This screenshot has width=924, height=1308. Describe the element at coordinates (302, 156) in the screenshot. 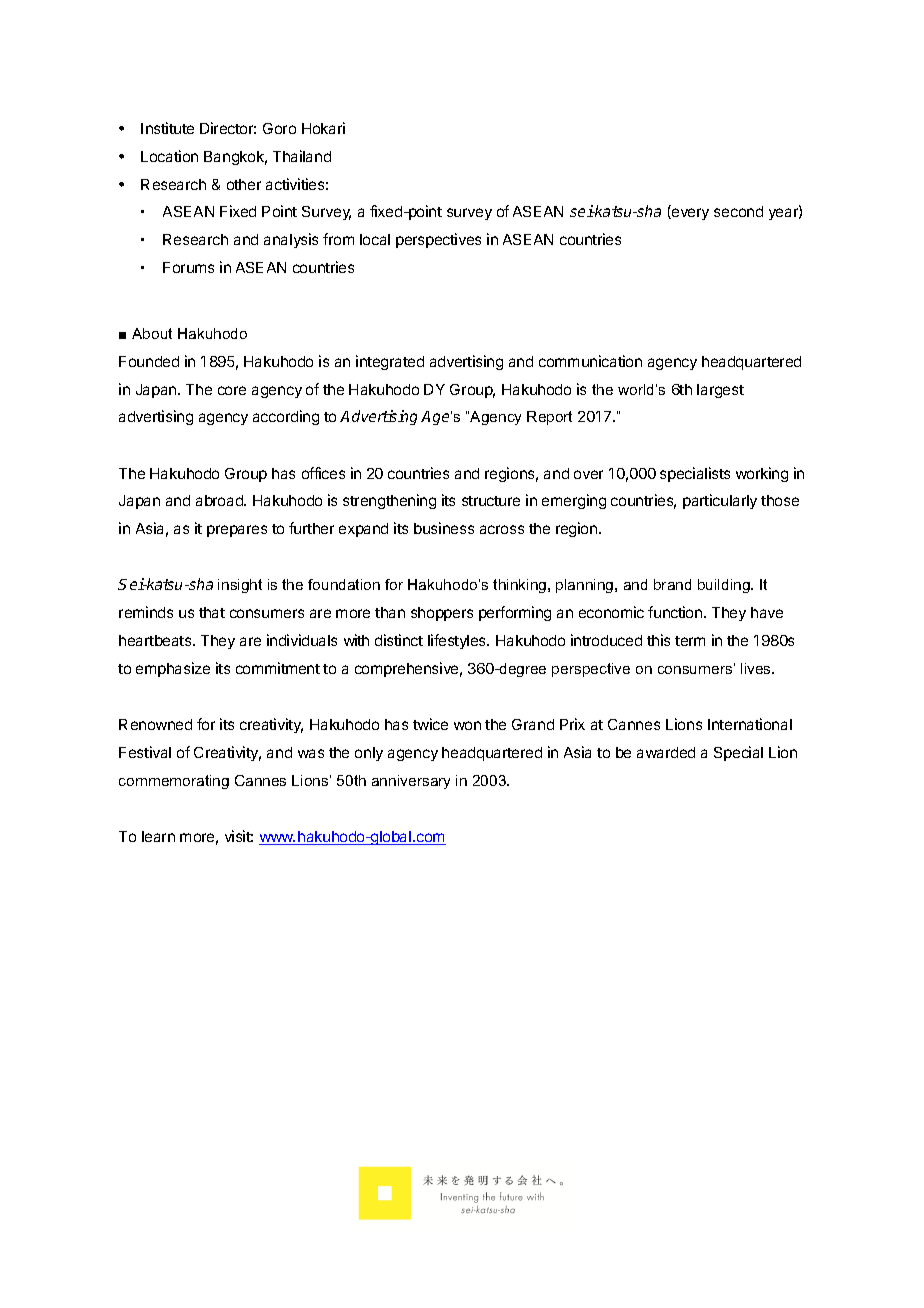

I see `Thailand` at that location.
